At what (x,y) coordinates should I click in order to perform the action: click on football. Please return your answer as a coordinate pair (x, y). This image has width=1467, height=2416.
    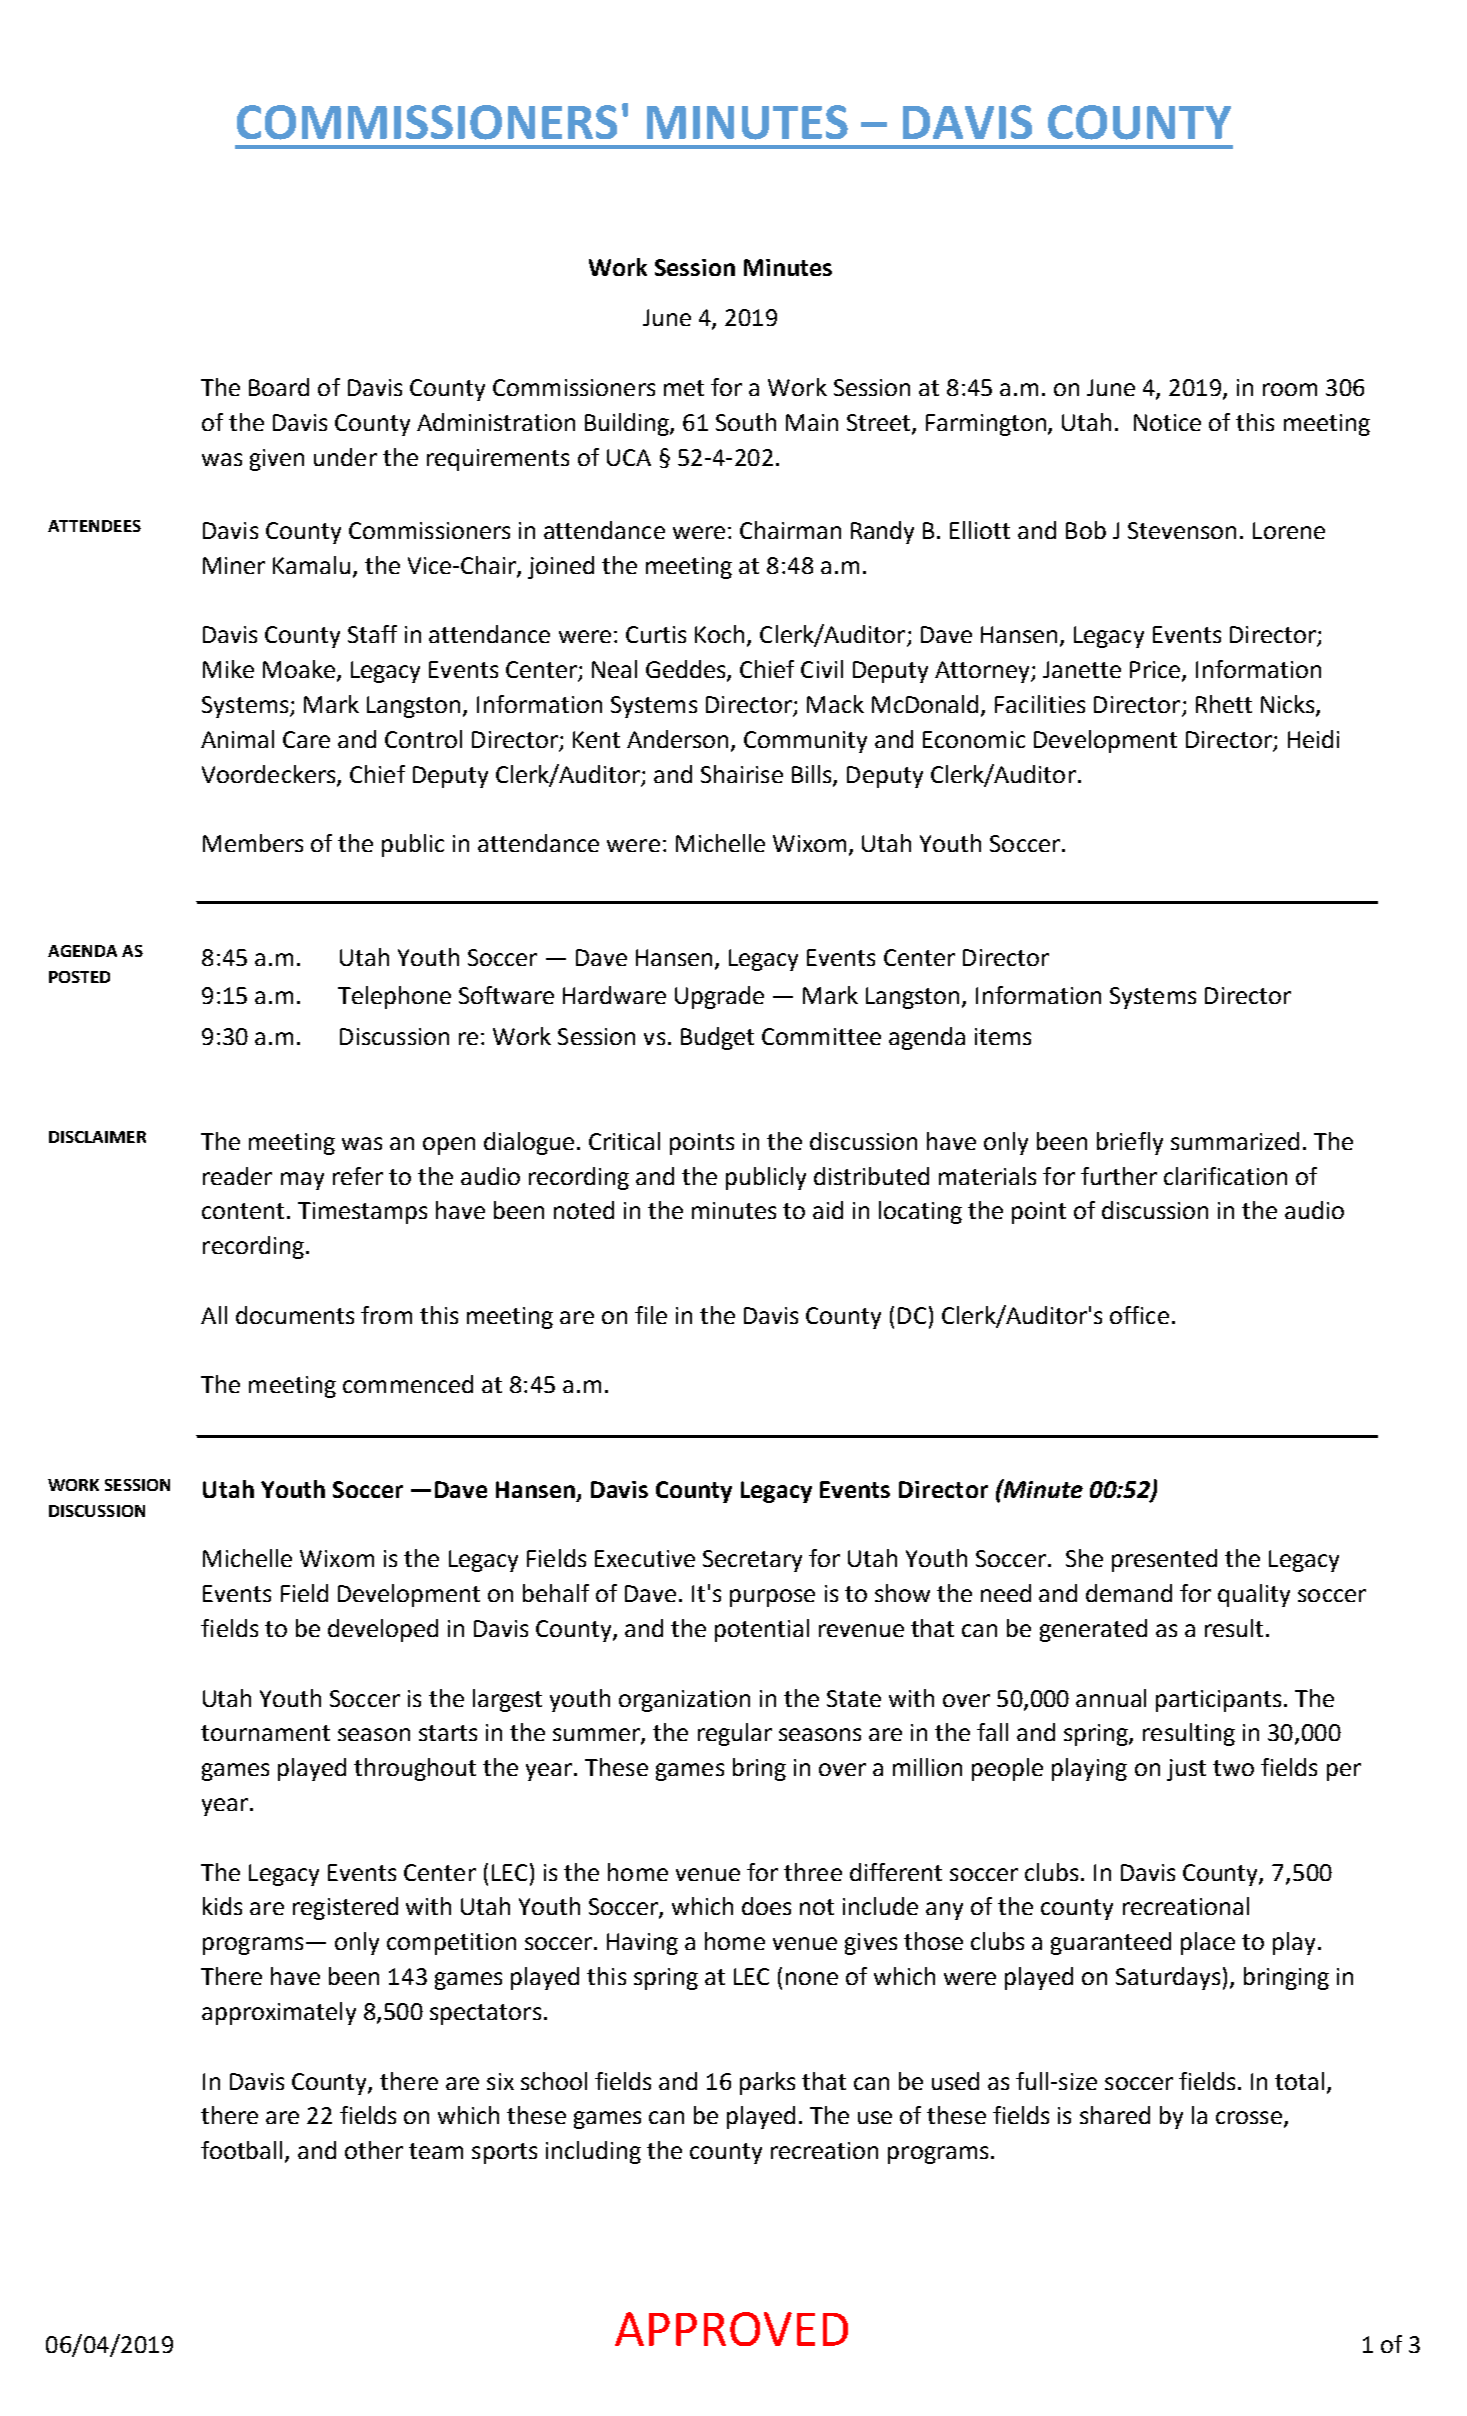
    Looking at the image, I should click on (243, 2151).
